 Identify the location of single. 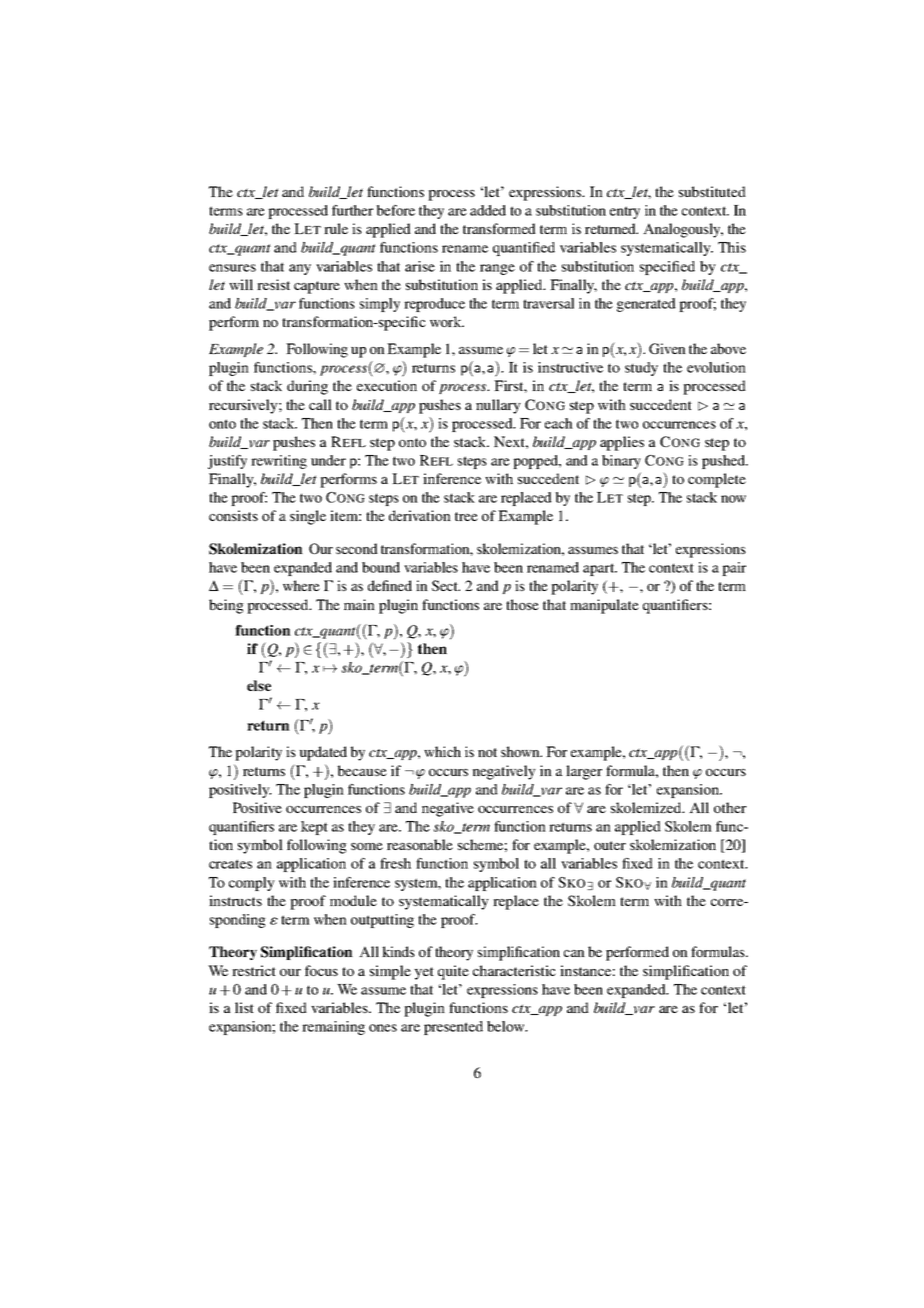
(308, 517).
